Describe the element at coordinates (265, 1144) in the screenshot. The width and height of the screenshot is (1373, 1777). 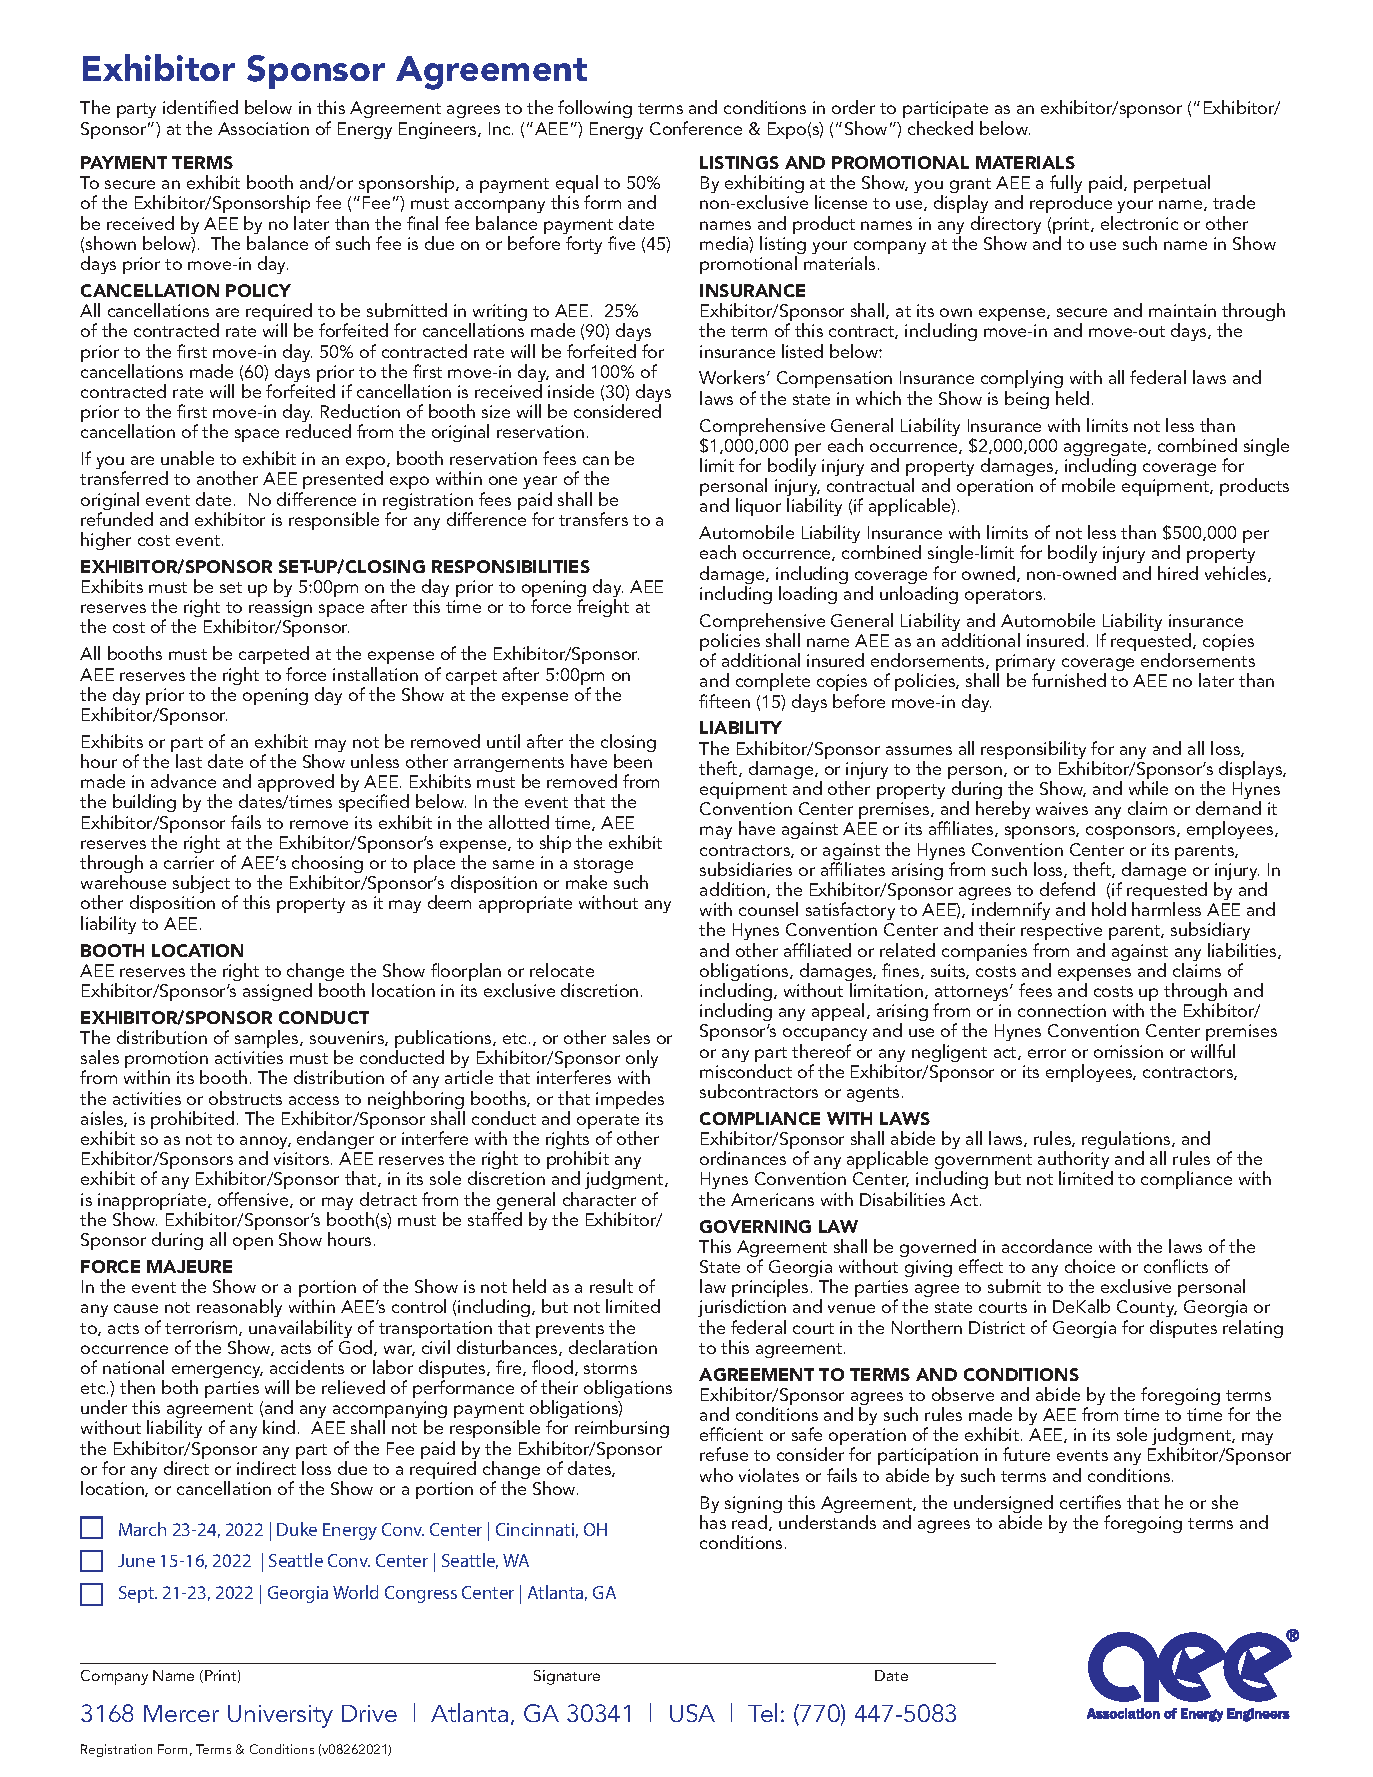
I see `annoy` at that location.
